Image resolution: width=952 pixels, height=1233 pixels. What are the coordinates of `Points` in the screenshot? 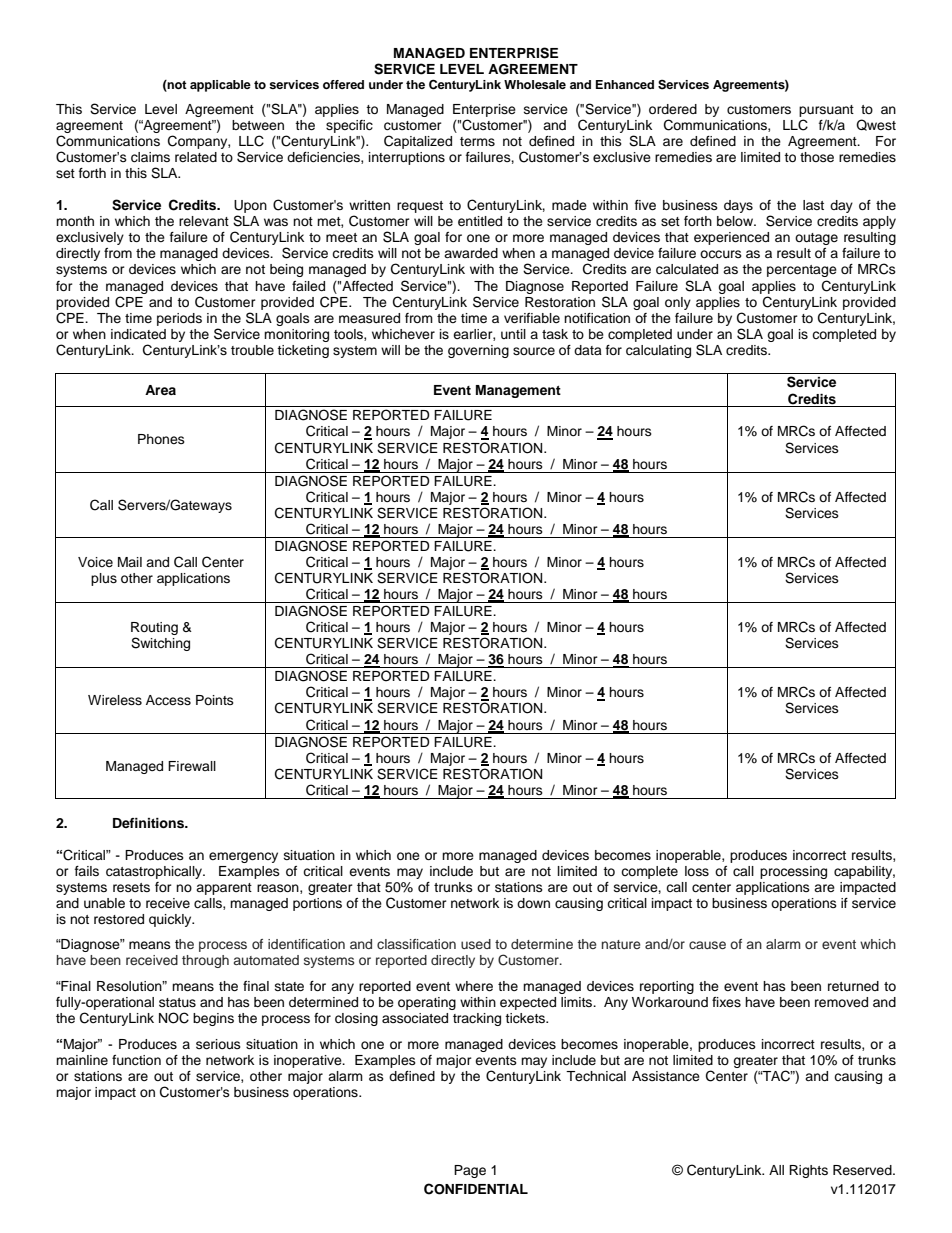 It's located at (215, 700).
